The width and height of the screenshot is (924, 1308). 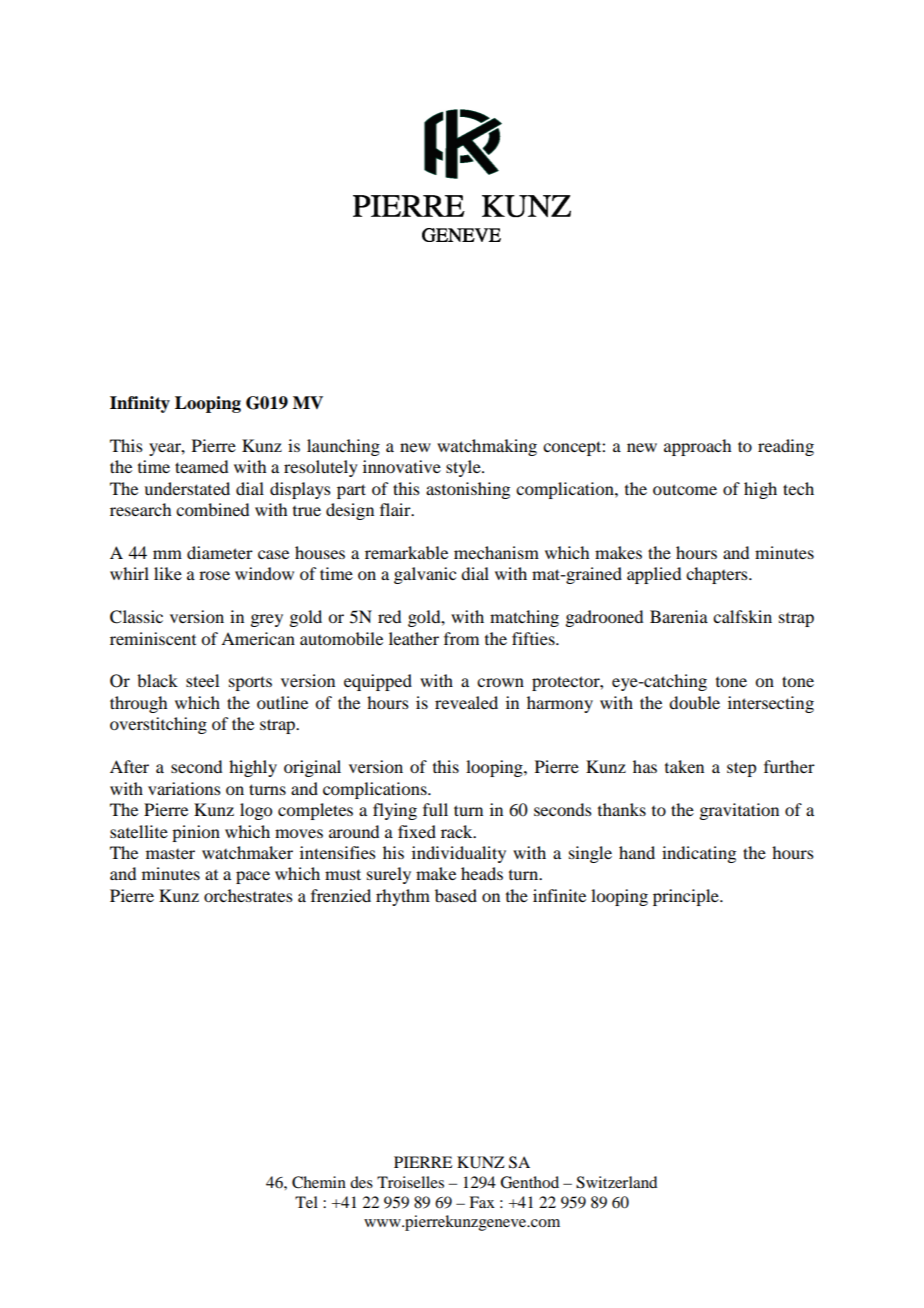 What do you see at coordinates (482, 1202) in the screenshot?
I see `Fax` at bounding box center [482, 1202].
